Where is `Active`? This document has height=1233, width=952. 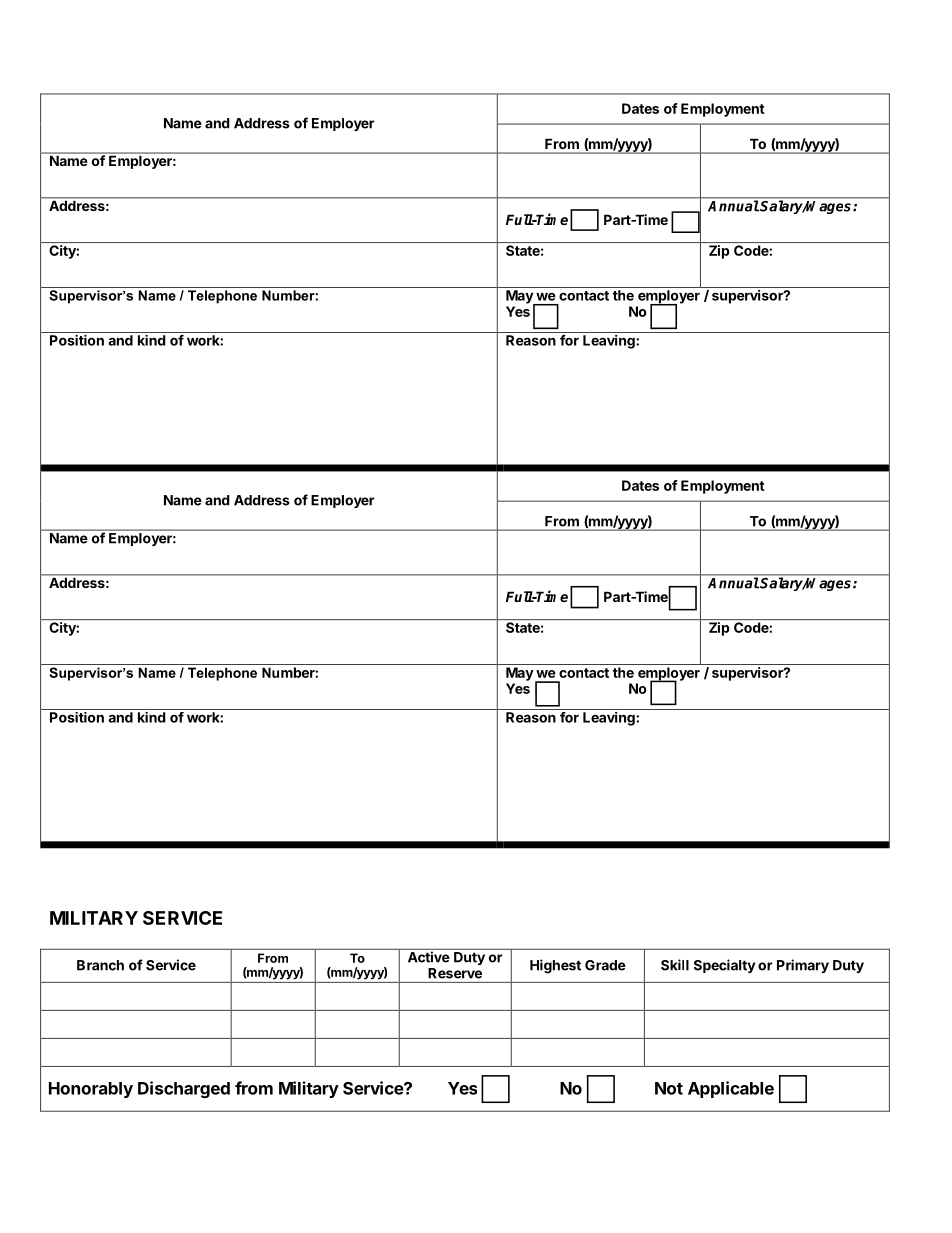
Active is located at coordinates (428, 957).
